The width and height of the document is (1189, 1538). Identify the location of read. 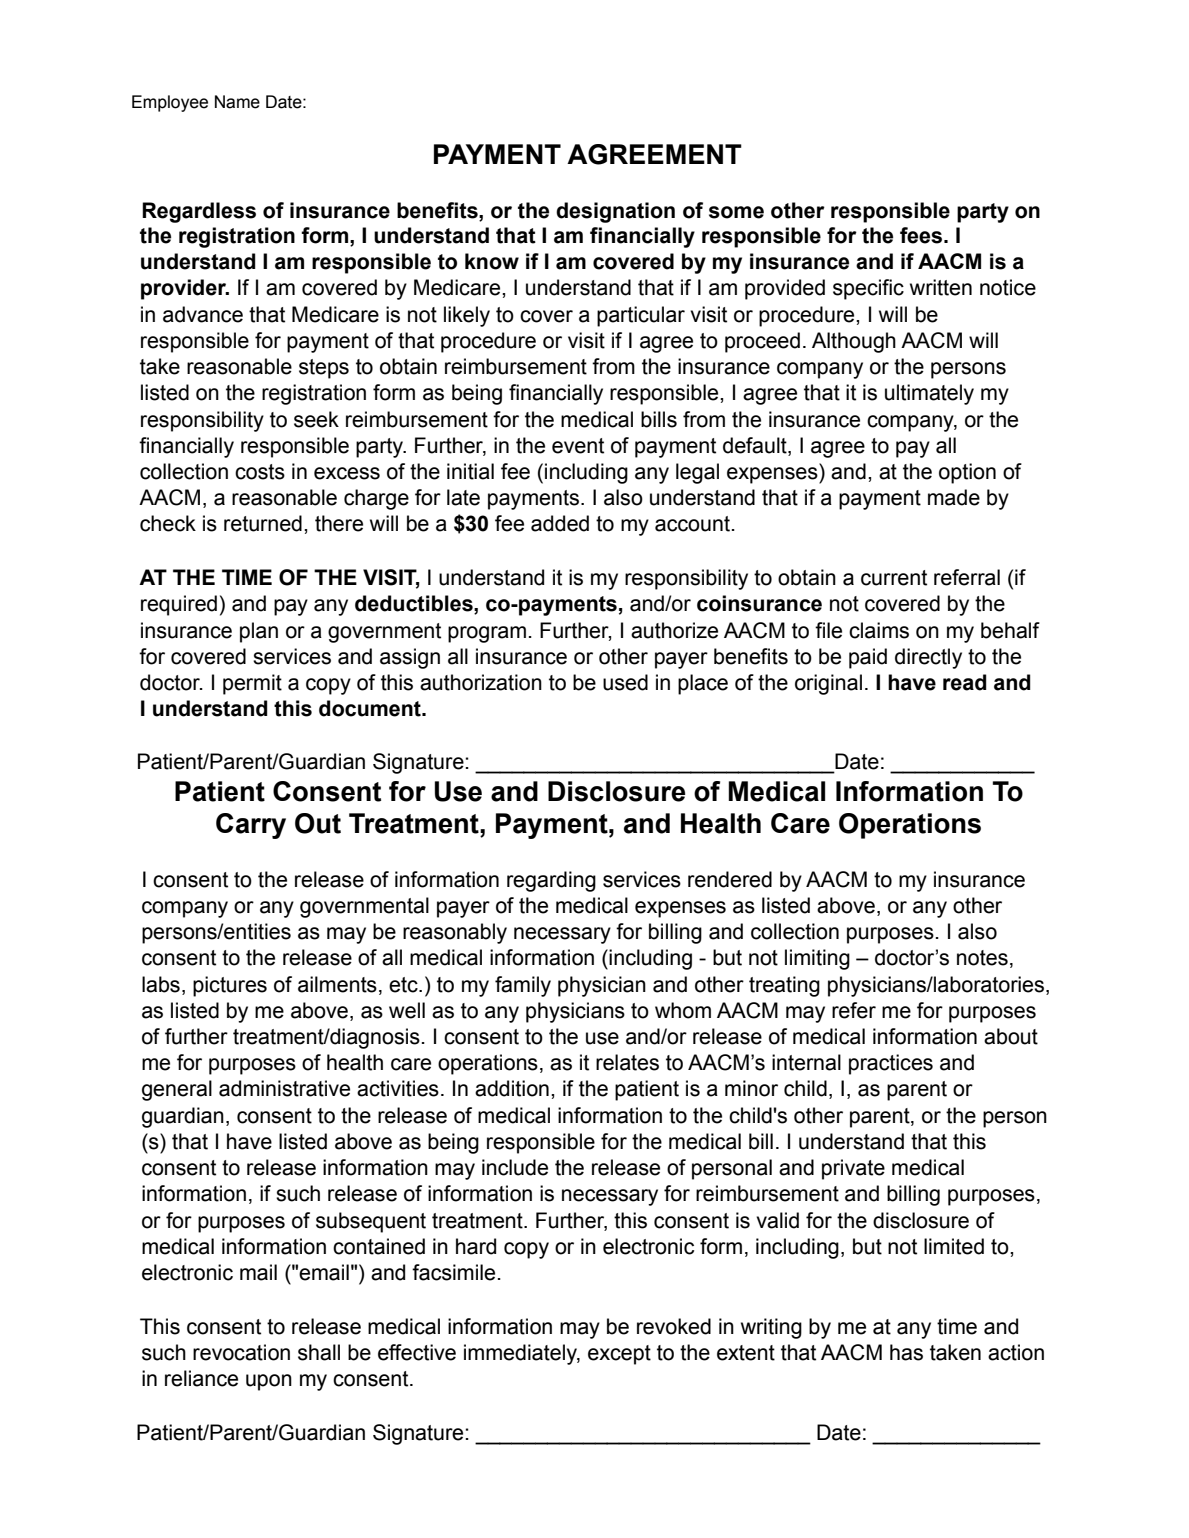
(965, 682).
